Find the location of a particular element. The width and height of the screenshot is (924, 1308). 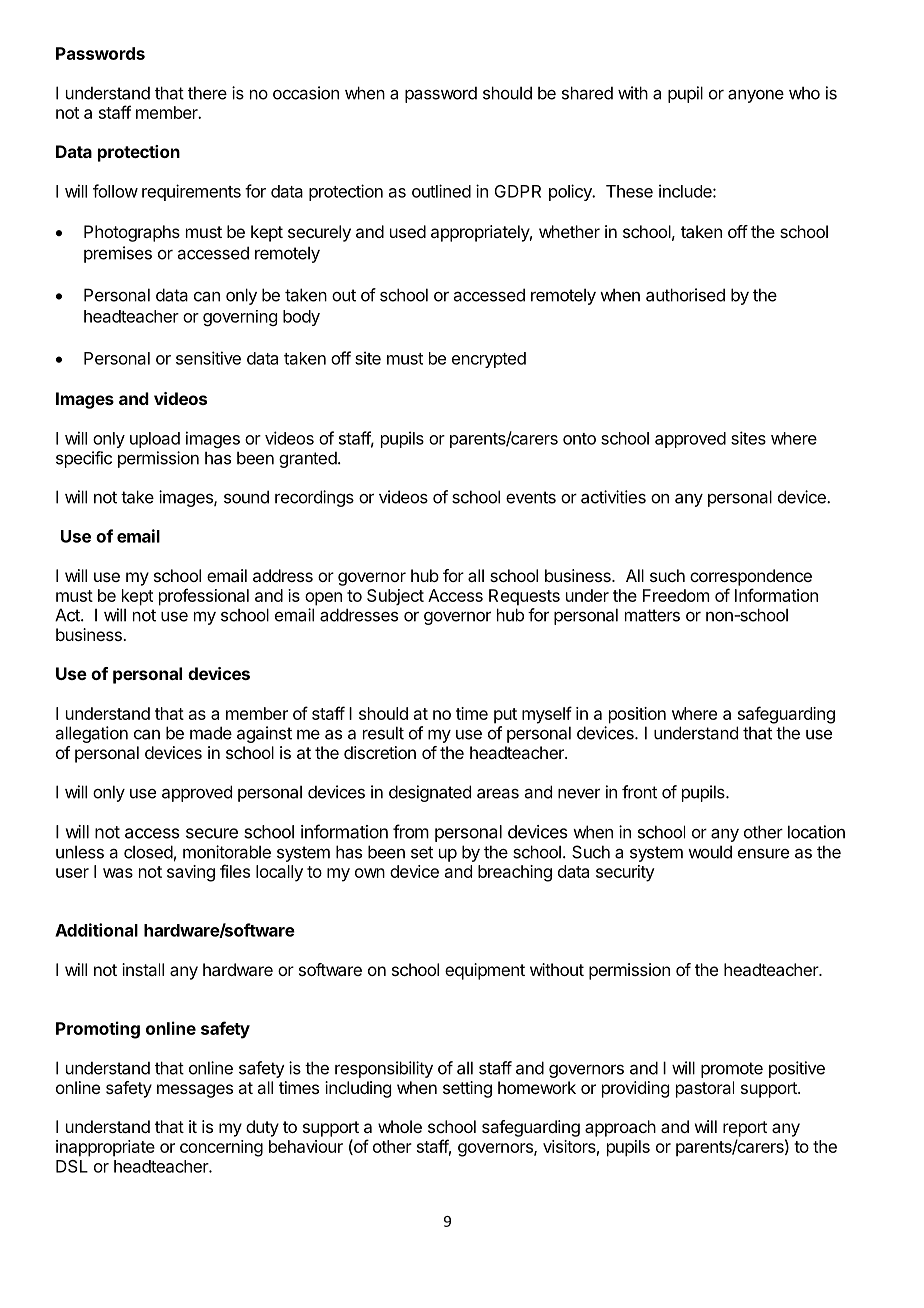

breaching is located at coordinates (515, 873).
